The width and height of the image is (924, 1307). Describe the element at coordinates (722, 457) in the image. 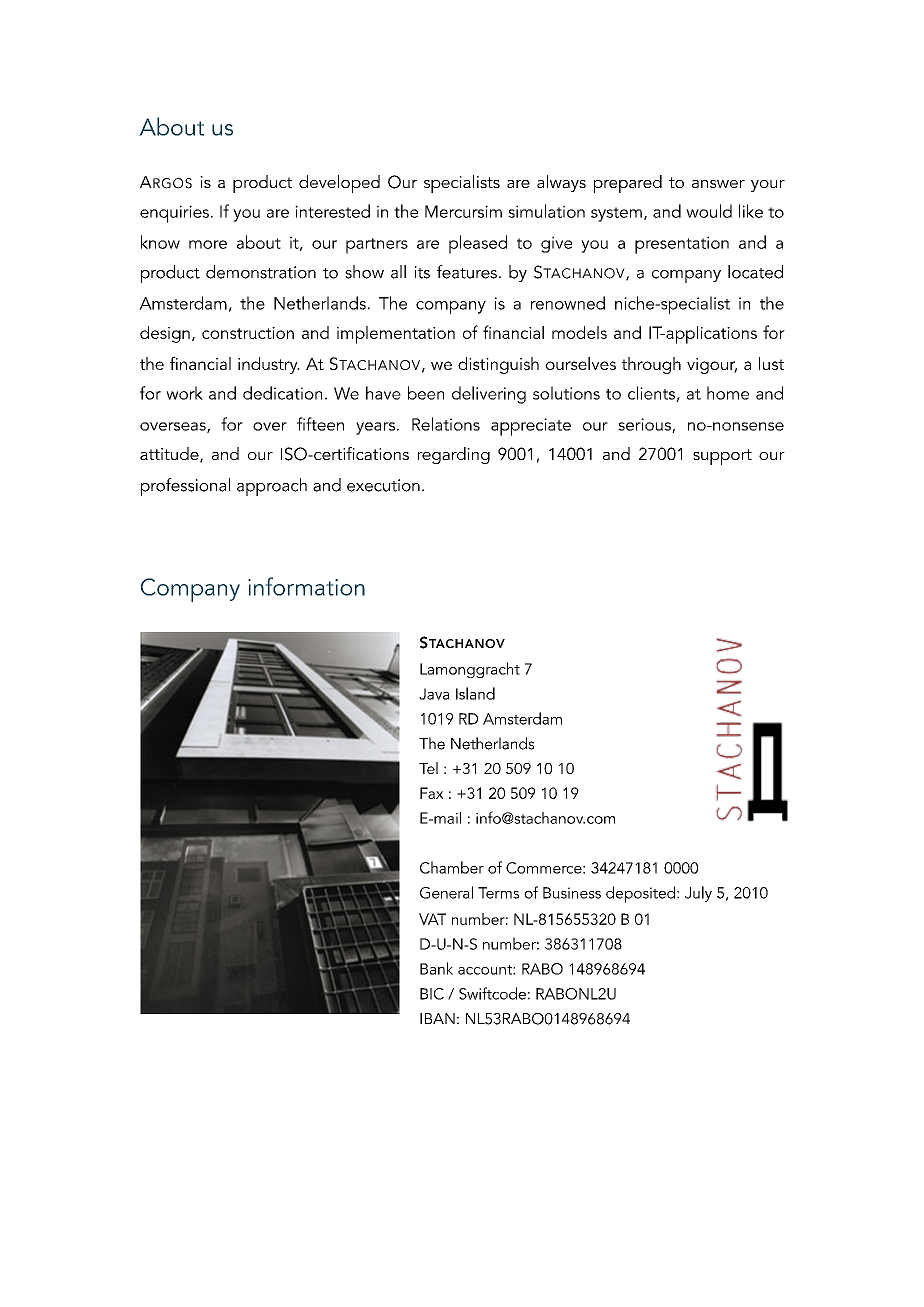

I see `support` at that location.
